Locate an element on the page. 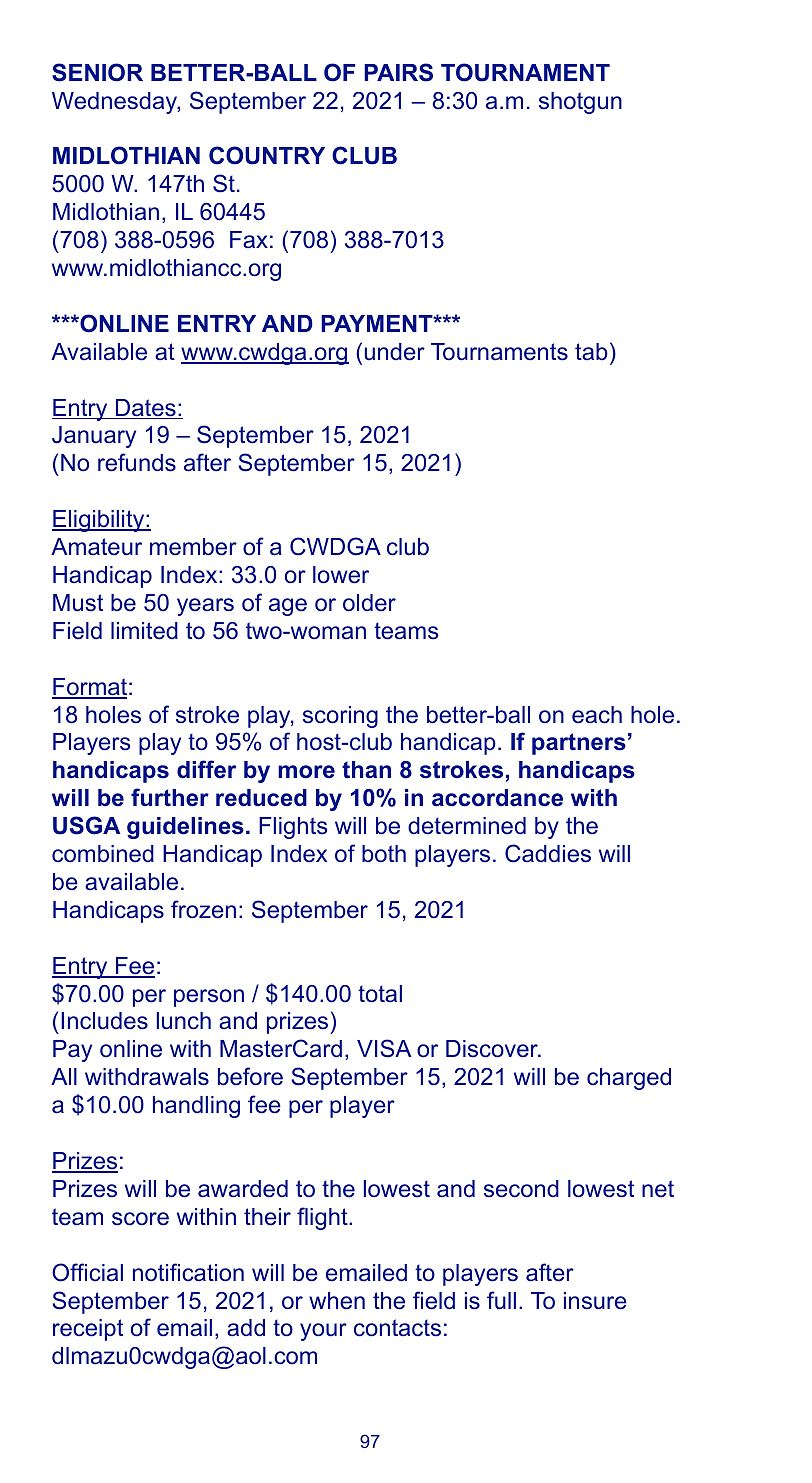  Dates is located at coordinates (145, 409).
